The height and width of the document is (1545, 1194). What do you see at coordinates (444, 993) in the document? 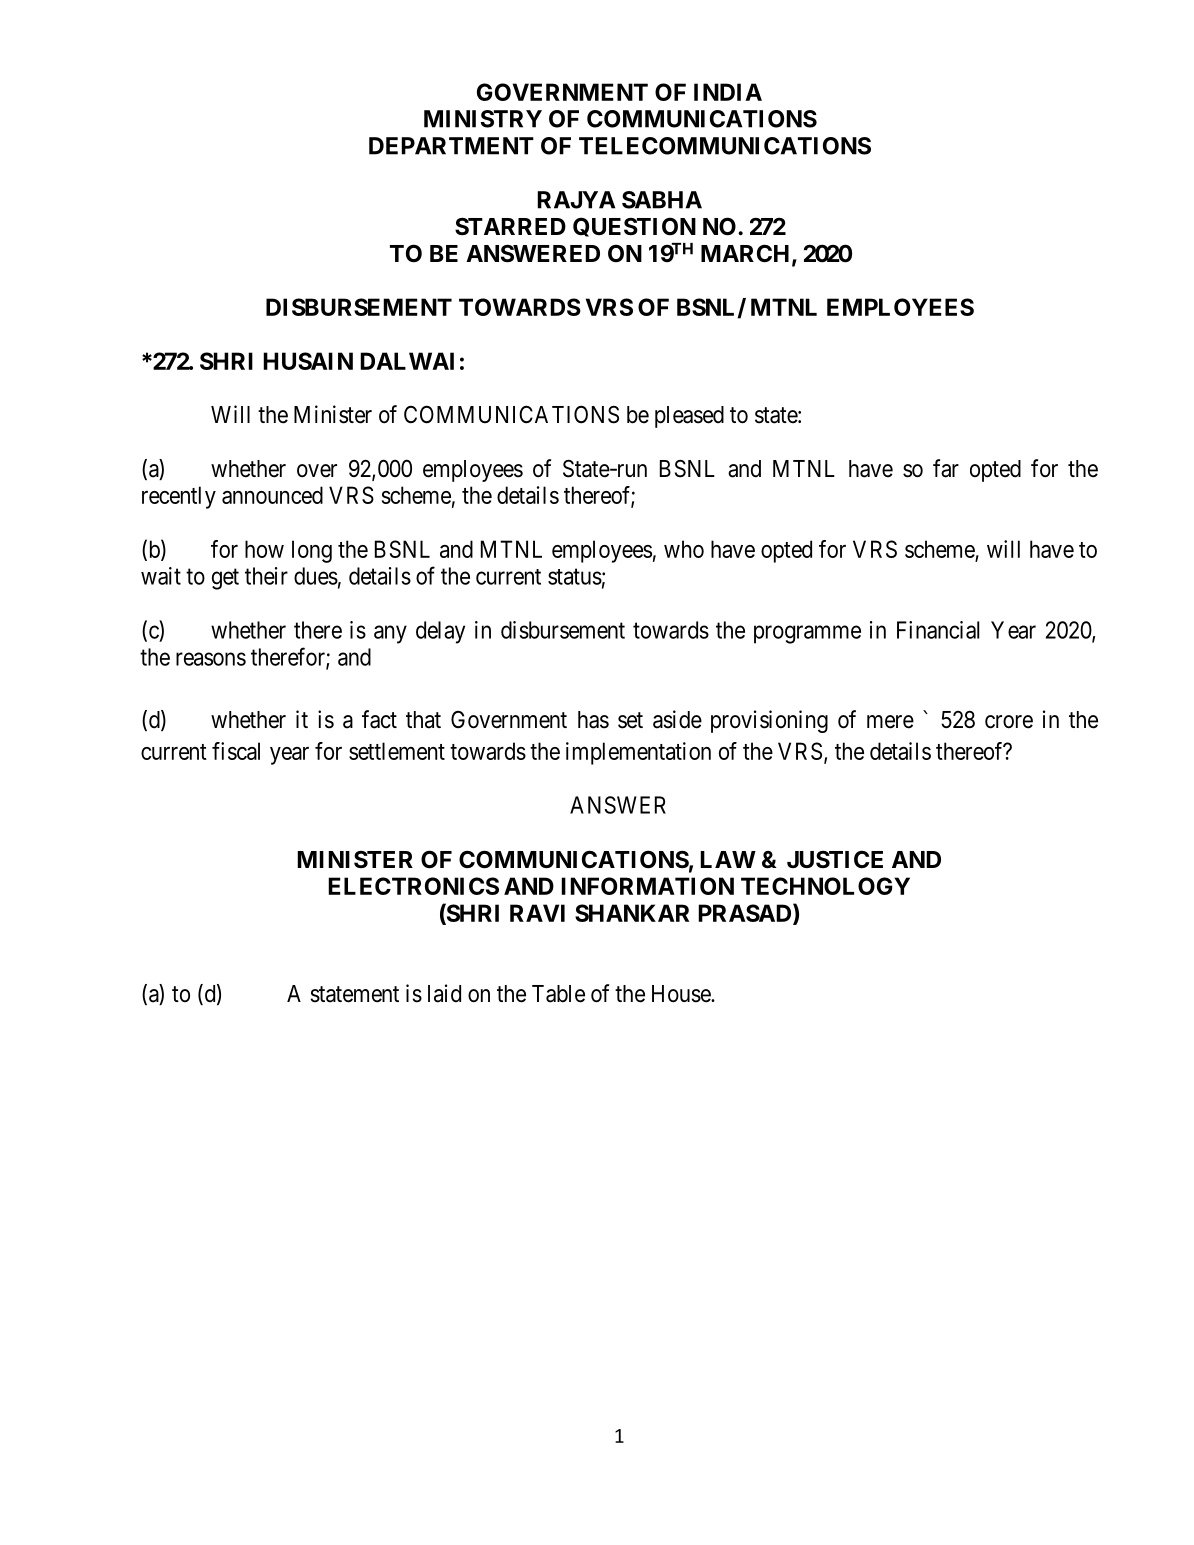
I see `laid` at bounding box center [444, 993].
